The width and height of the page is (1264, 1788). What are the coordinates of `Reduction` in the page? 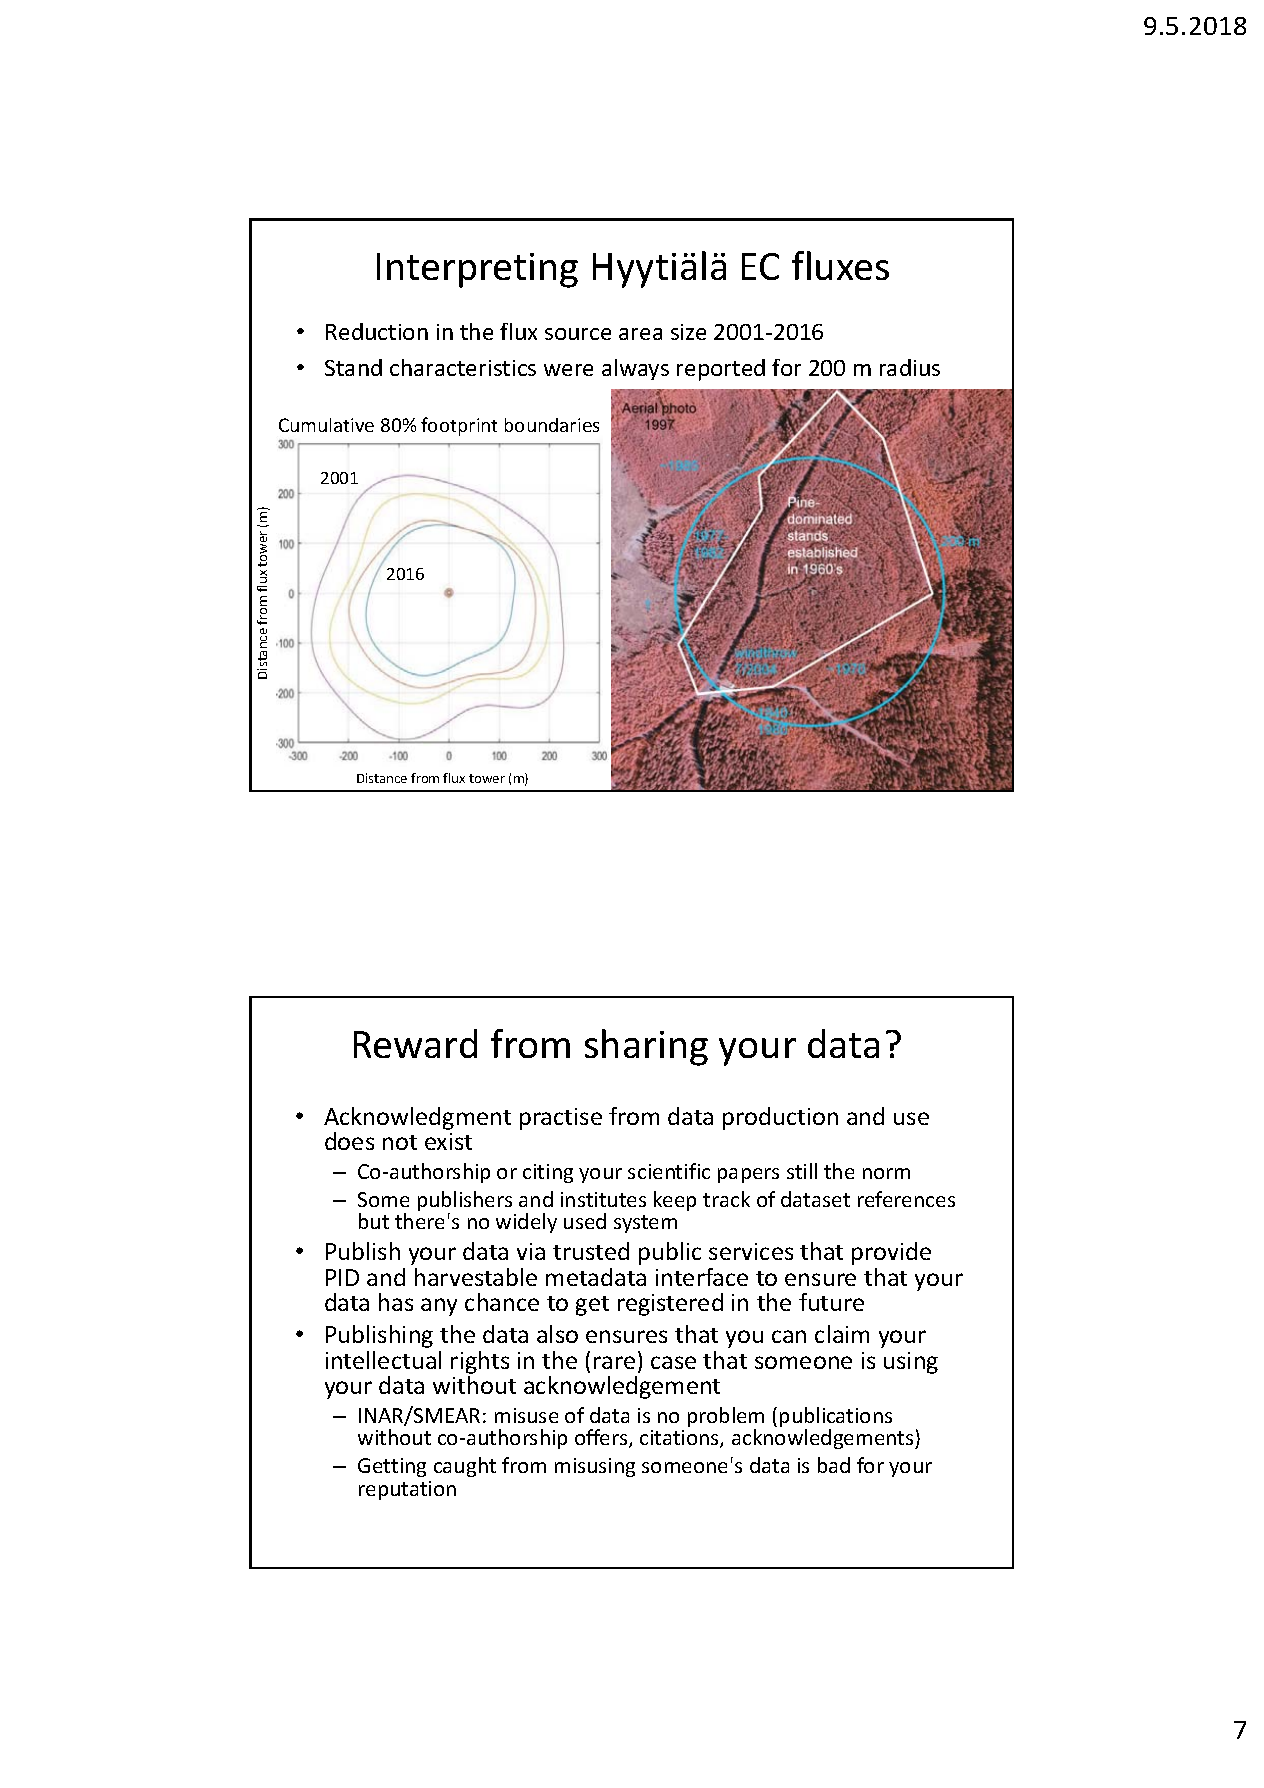 It's located at (377, 331).
